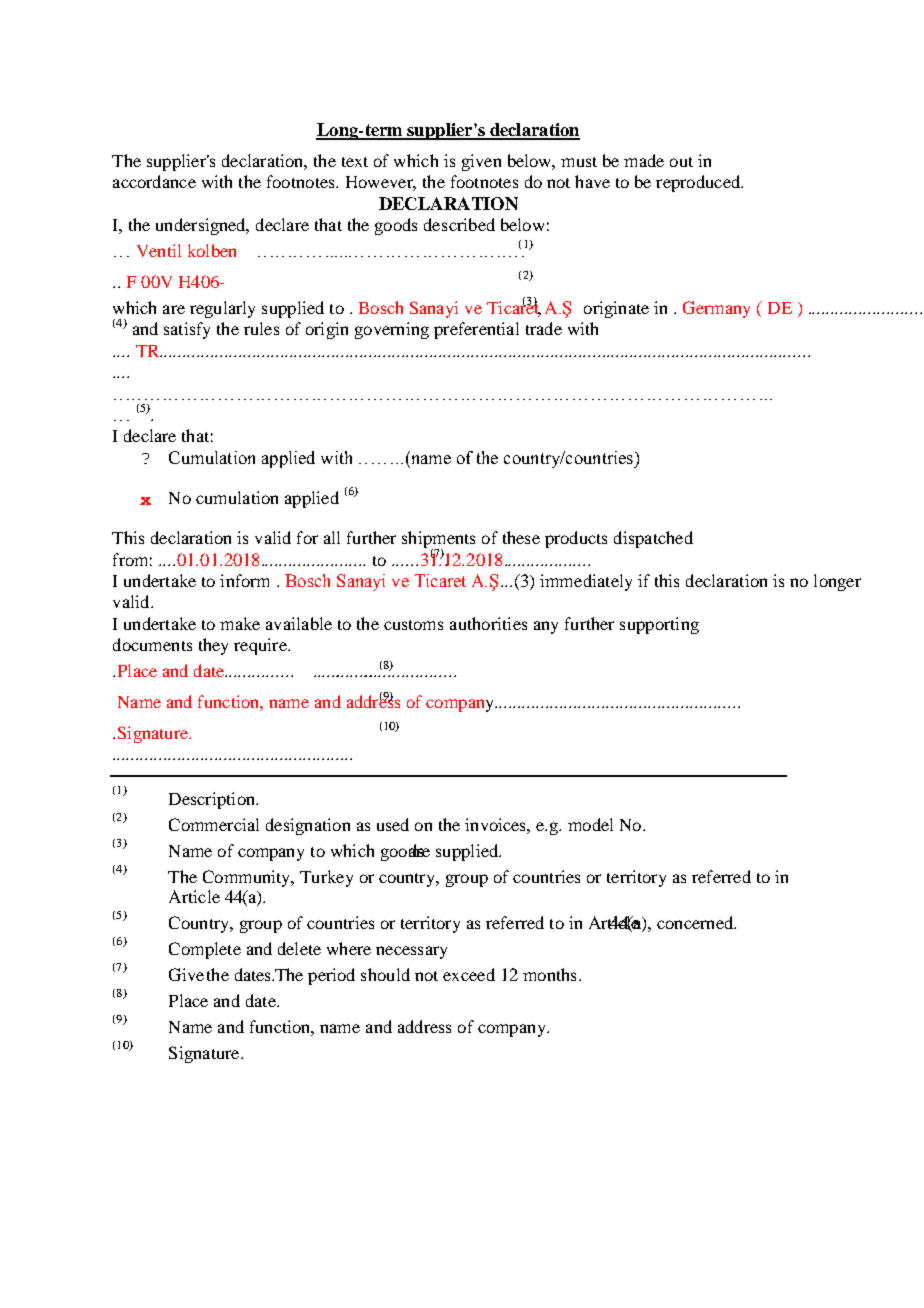 This document has width=924, height=1308. Describe the element at coordinates (644, 160) in the document. I see `made` at that location.
